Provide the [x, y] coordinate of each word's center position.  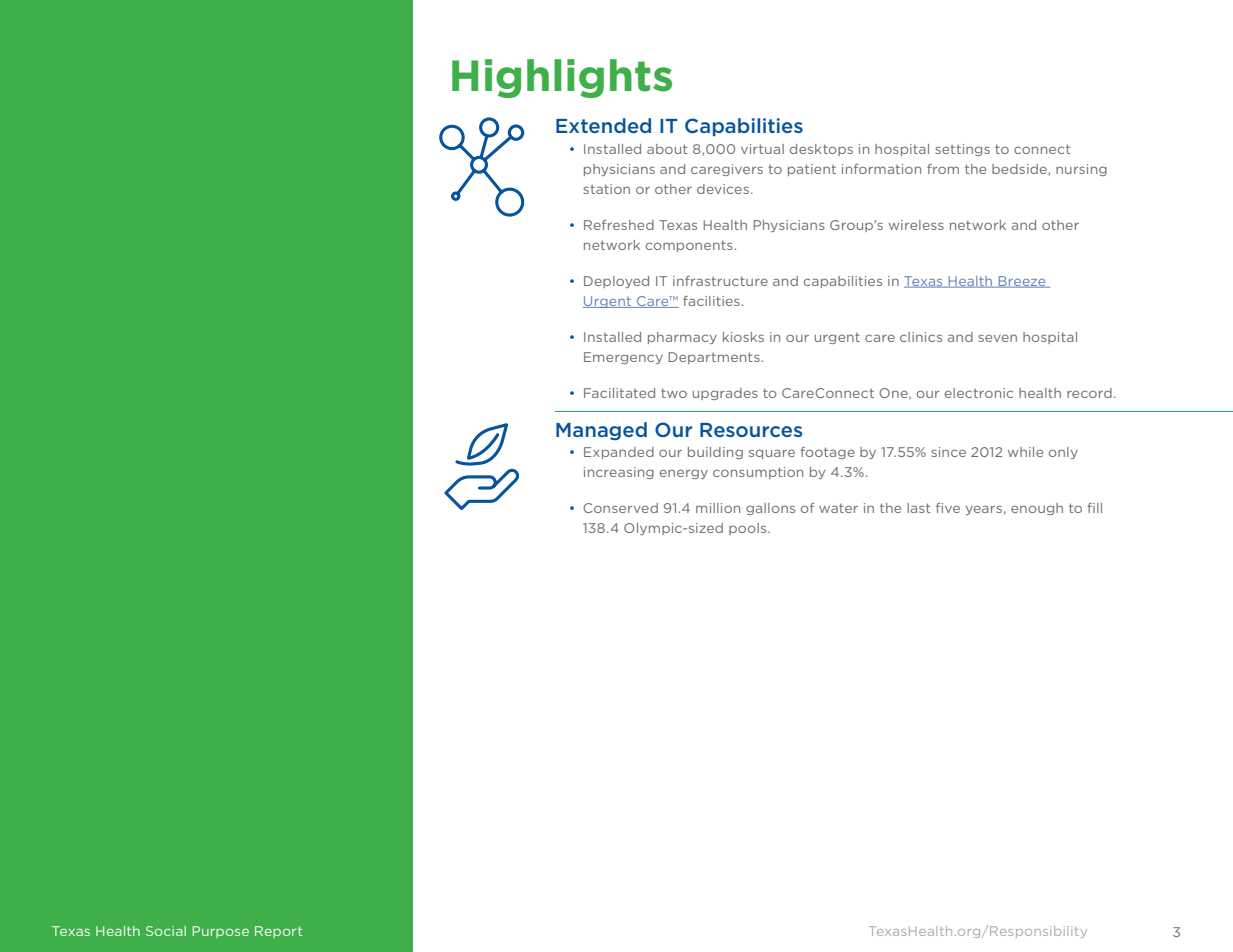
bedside [1020, 170]
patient [812, 170]
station [606, 189]
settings [962, 150]
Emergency [623, 358]
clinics [921, 337]
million [718, 508]
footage [828, 453]
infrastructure [720, 281]
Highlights [562, 78]
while [1025, 452]
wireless [916, 225]
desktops [821, 150]
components [689, 246]
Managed [601, 431]
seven [997, 338]
